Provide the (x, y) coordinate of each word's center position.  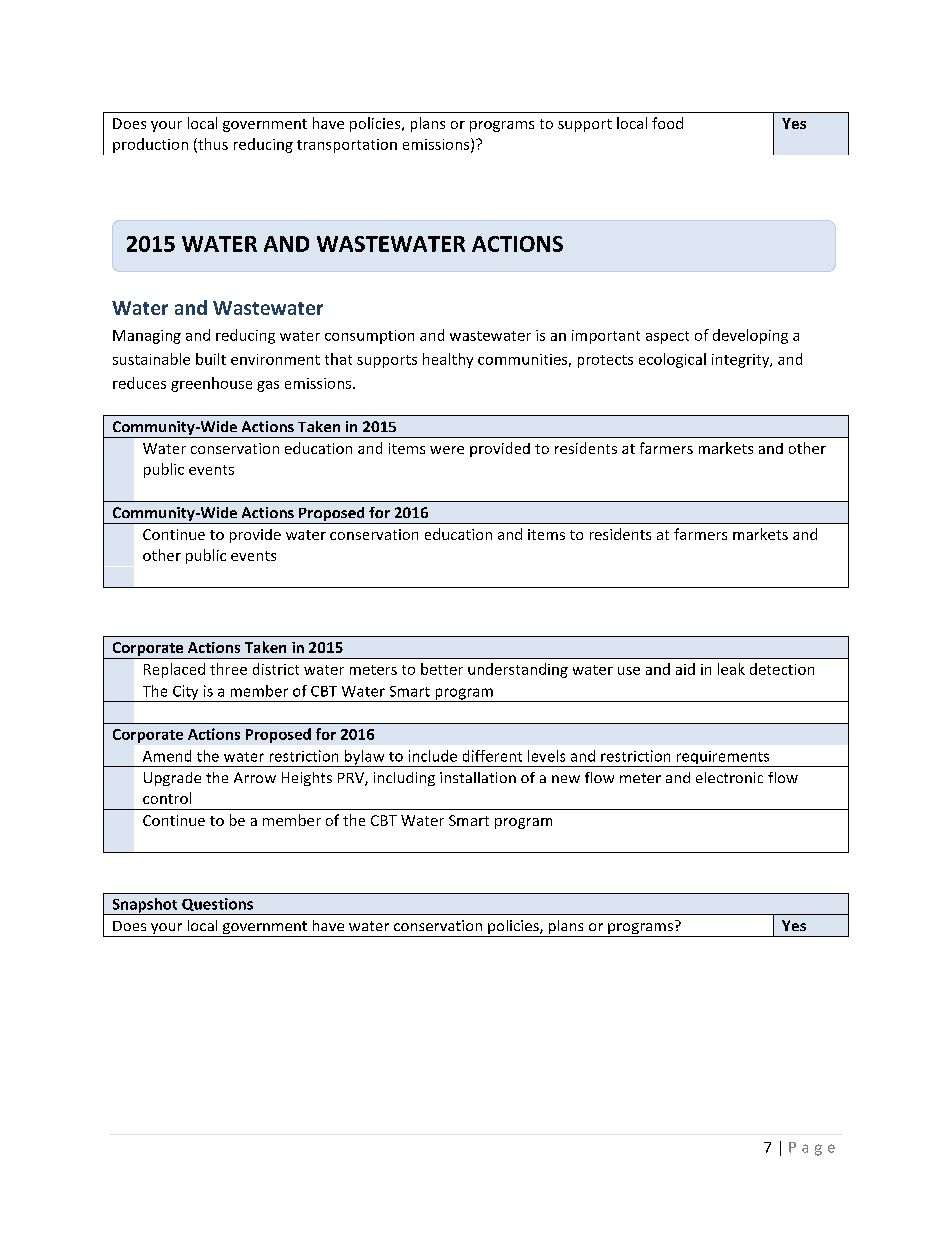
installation (478, 777)
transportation (347, 146)
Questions (217, 904)
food (667, 123)
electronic (729, 777)
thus (212, 145)
